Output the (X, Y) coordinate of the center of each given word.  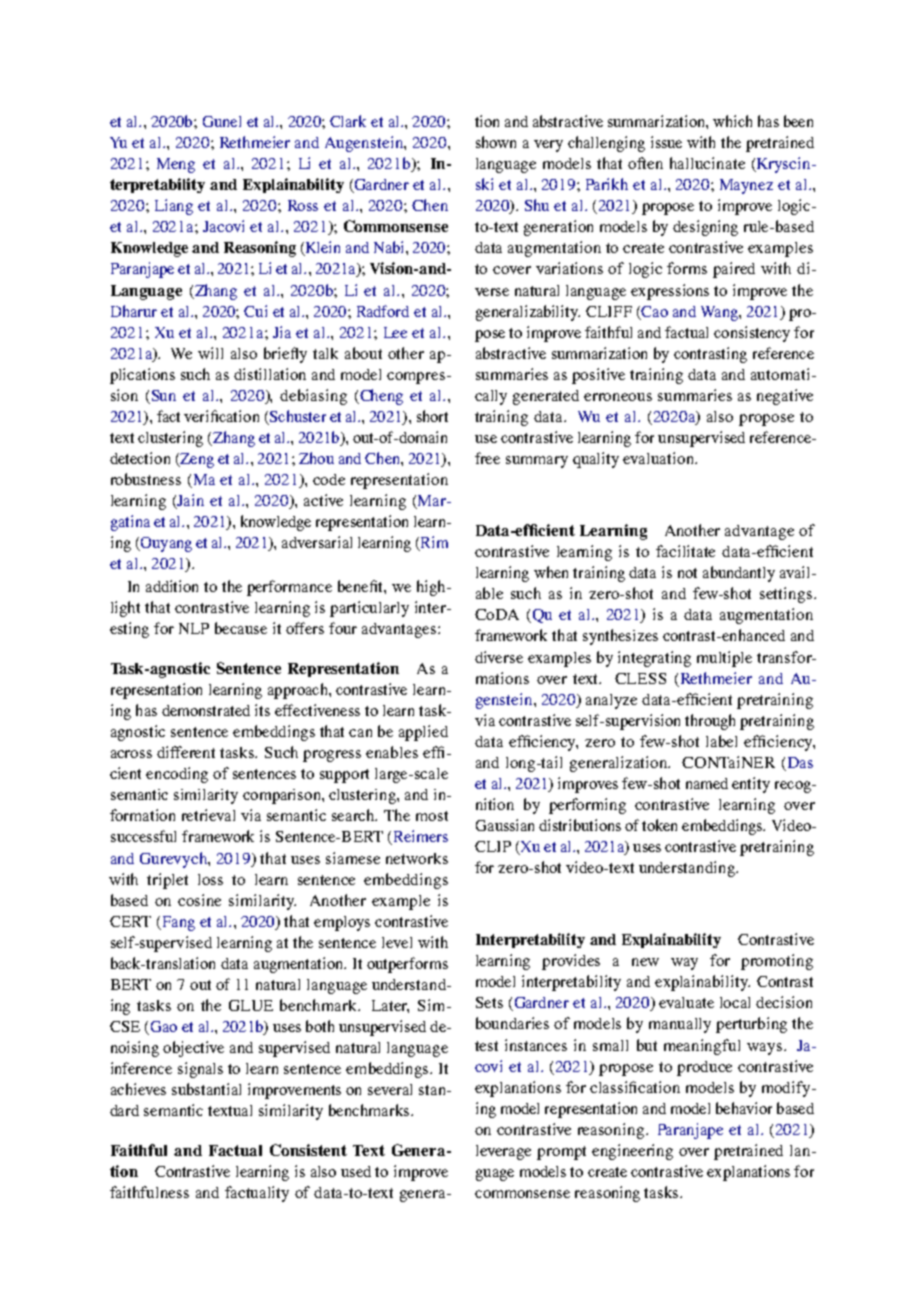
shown (496, 142)
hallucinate (707, 163)
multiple (724, 659)
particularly (369, 609)
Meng (176, 165)
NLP (194, 628)
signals (200, 1070)
